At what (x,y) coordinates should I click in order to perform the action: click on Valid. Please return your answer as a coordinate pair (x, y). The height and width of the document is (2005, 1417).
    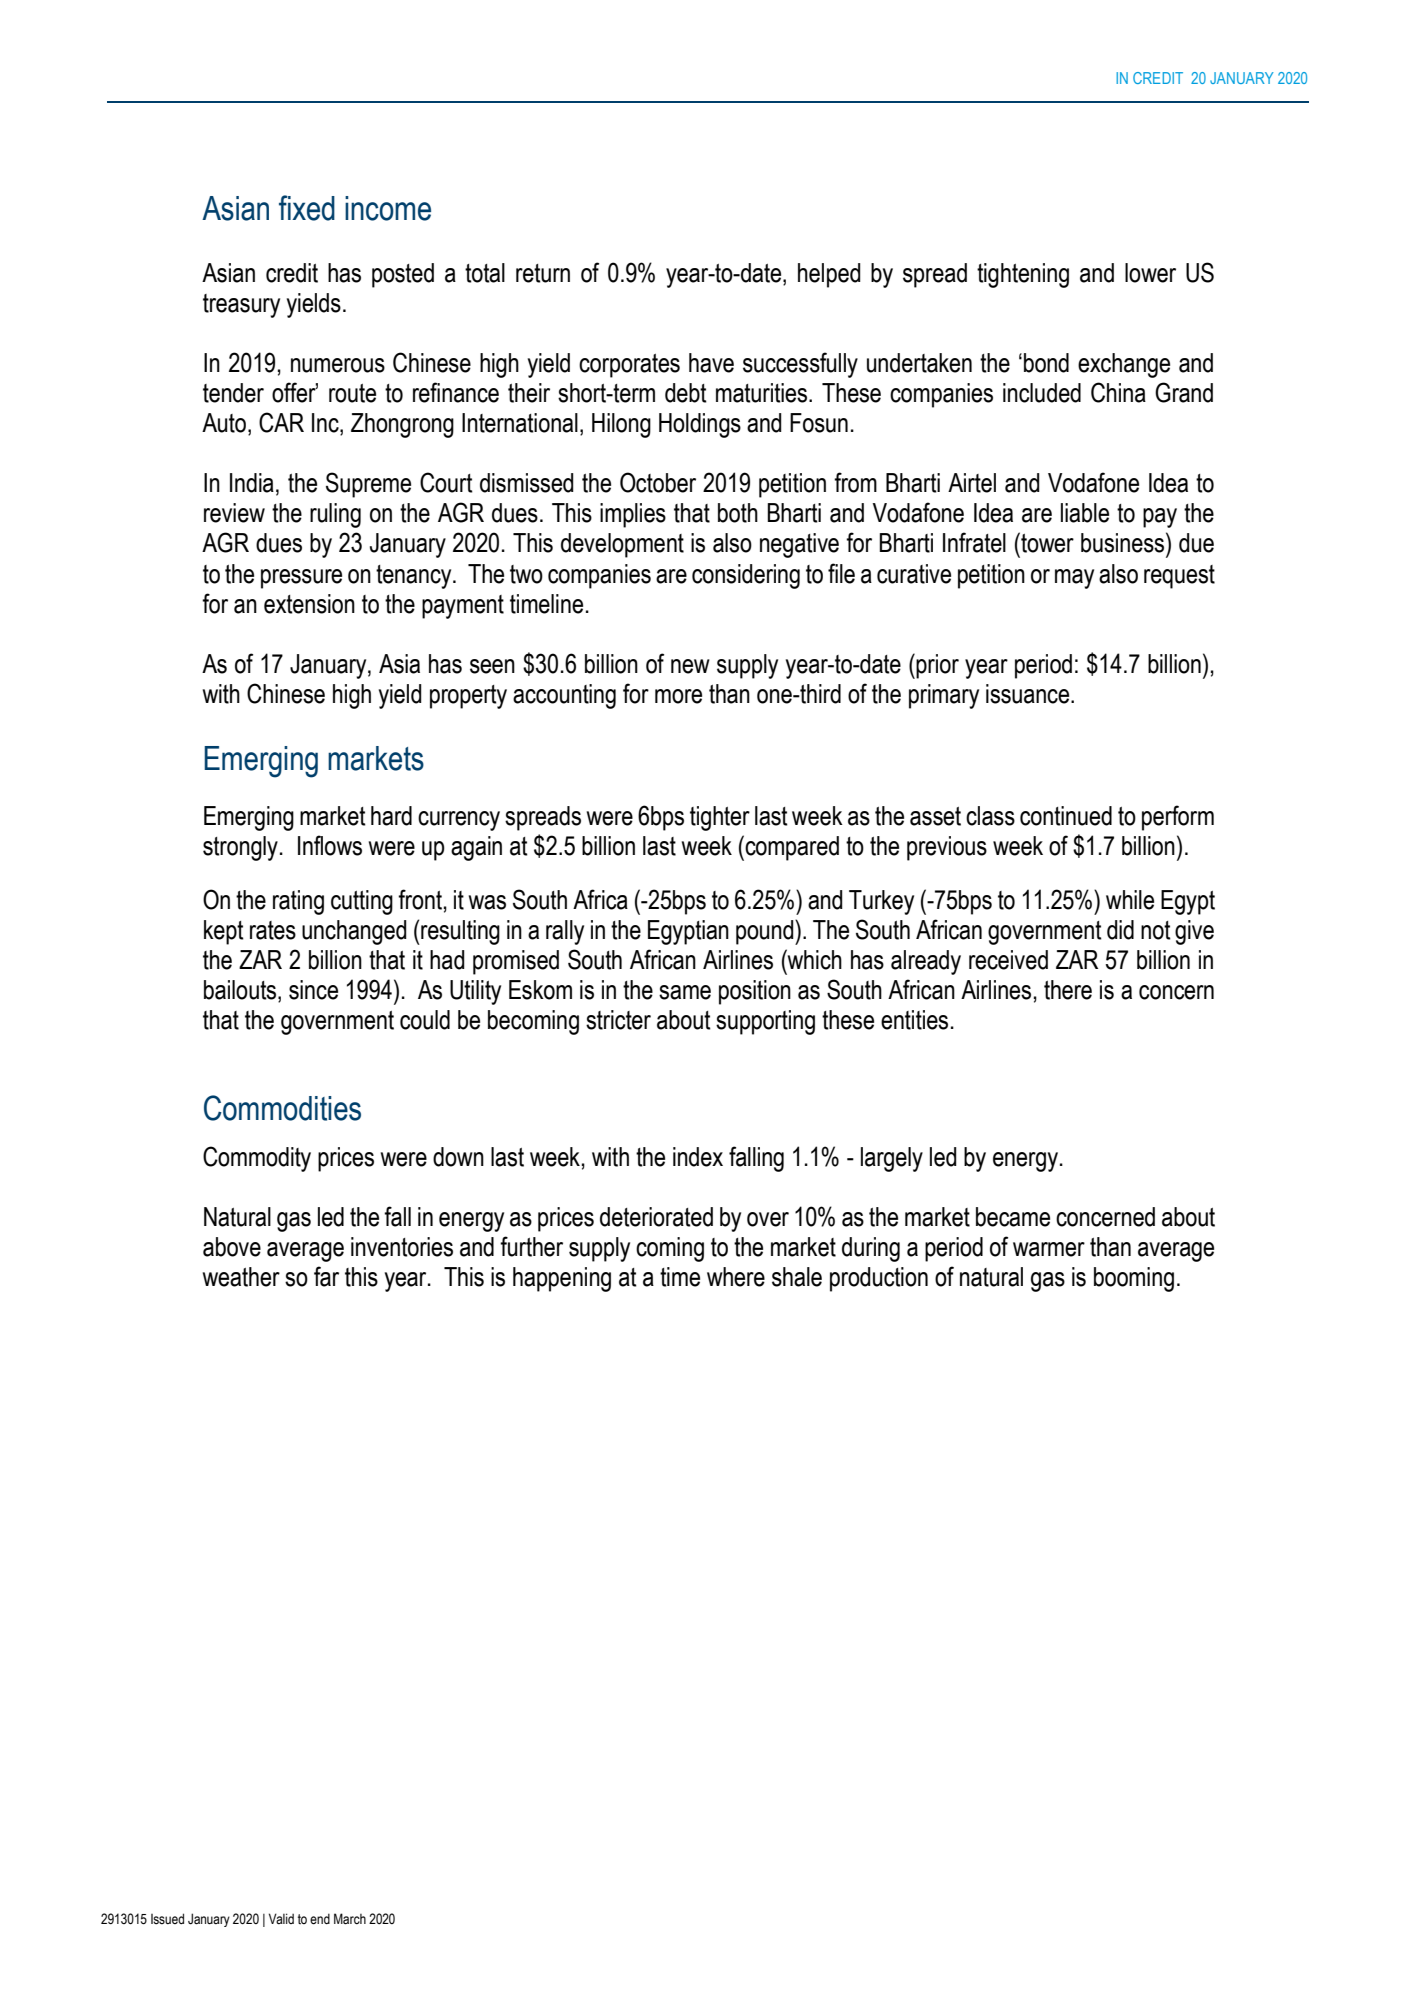
    Looking at the image, I should click on (281, 1918).
